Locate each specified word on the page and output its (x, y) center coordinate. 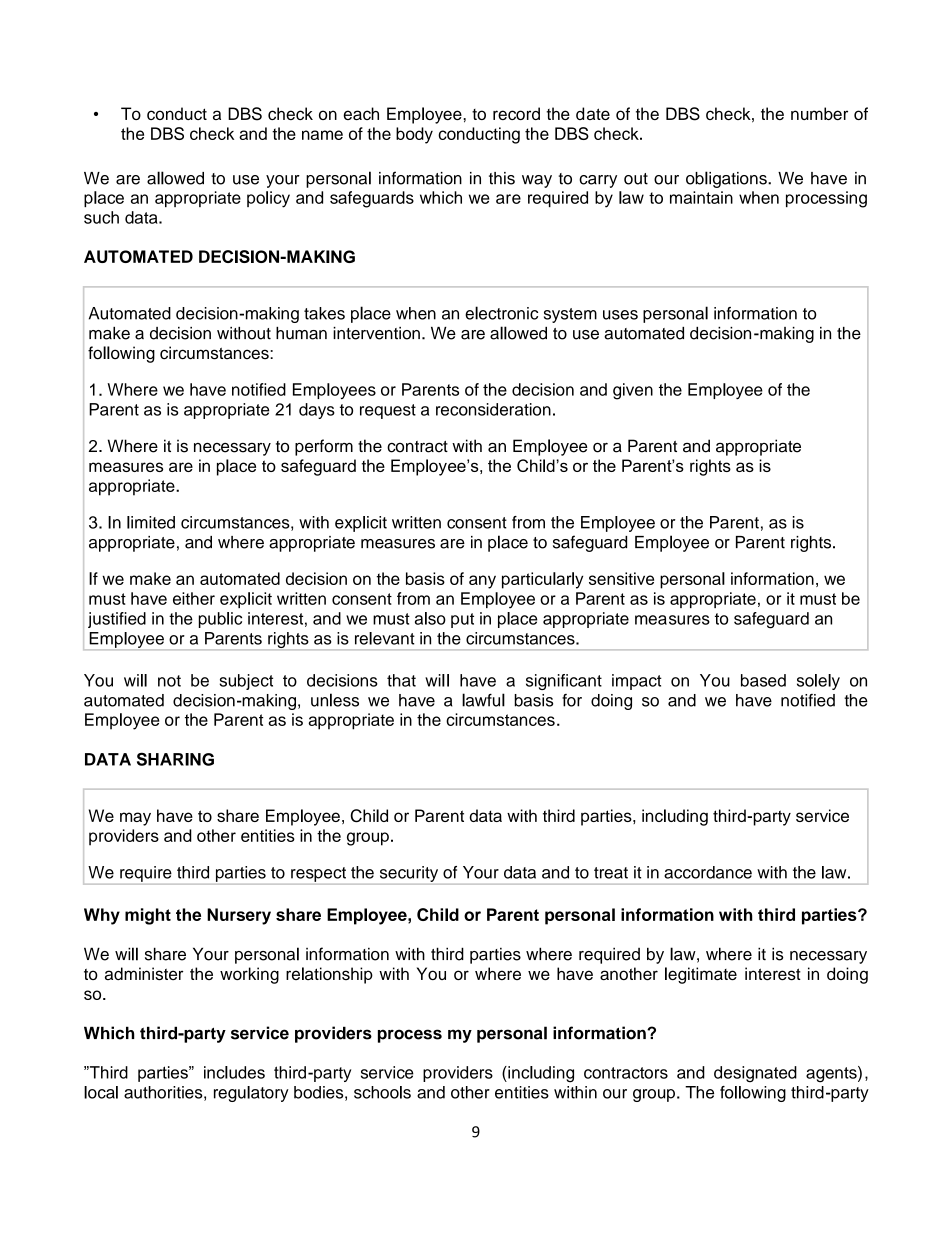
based (763, 680)
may (135, 819)
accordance (708, 872)
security (409, 874)
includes (234, 1072)
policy (268, 199)
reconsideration (493, 409)
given (633, 391)
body (414, 135)
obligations (727, 179)
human (301, 333)
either (194, 598)
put (462, 620)
